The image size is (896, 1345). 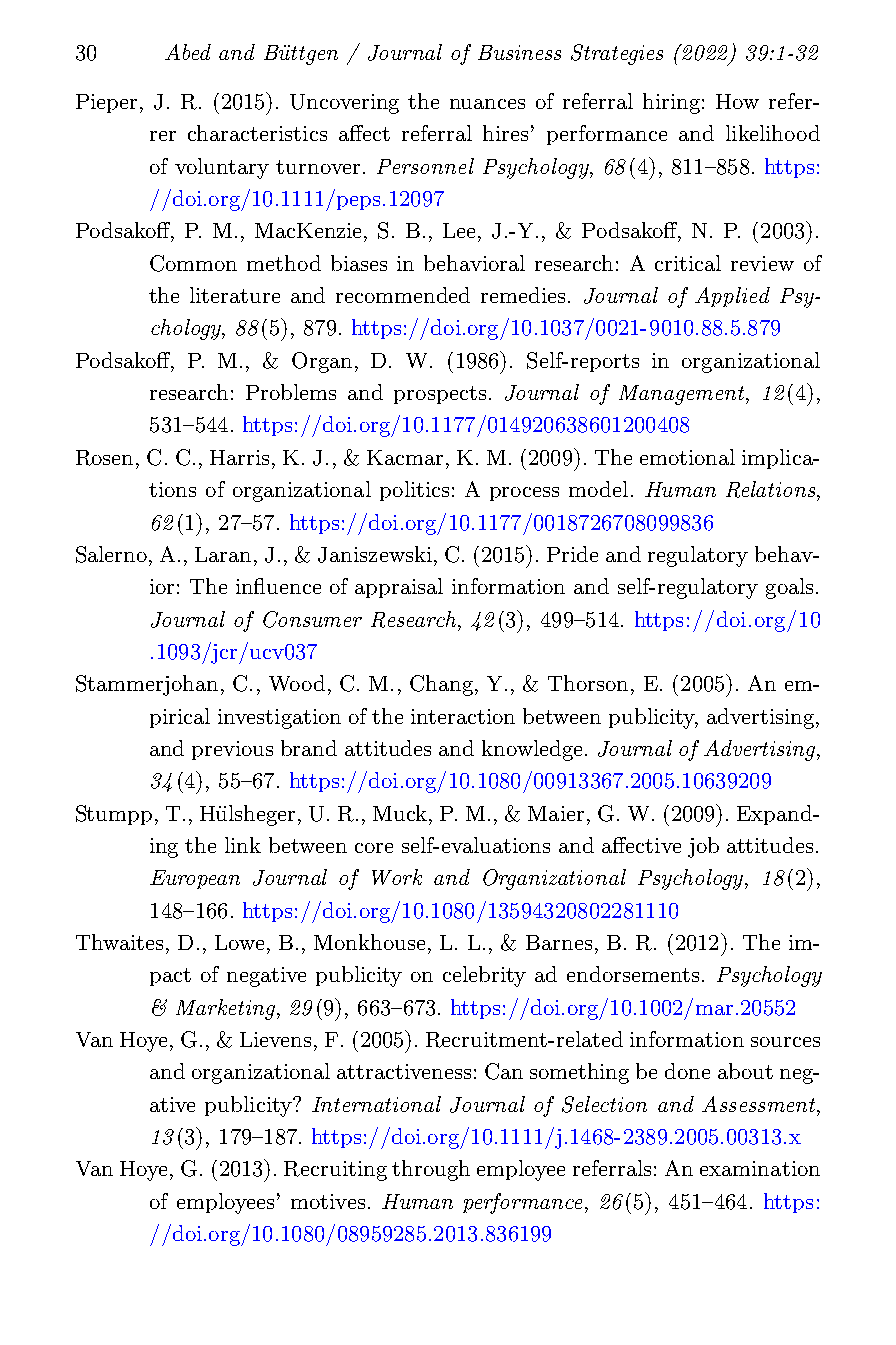 What do you see at coordinates (188, 52) in the page?
I see `Abed` at bounding box center [188, 52].
